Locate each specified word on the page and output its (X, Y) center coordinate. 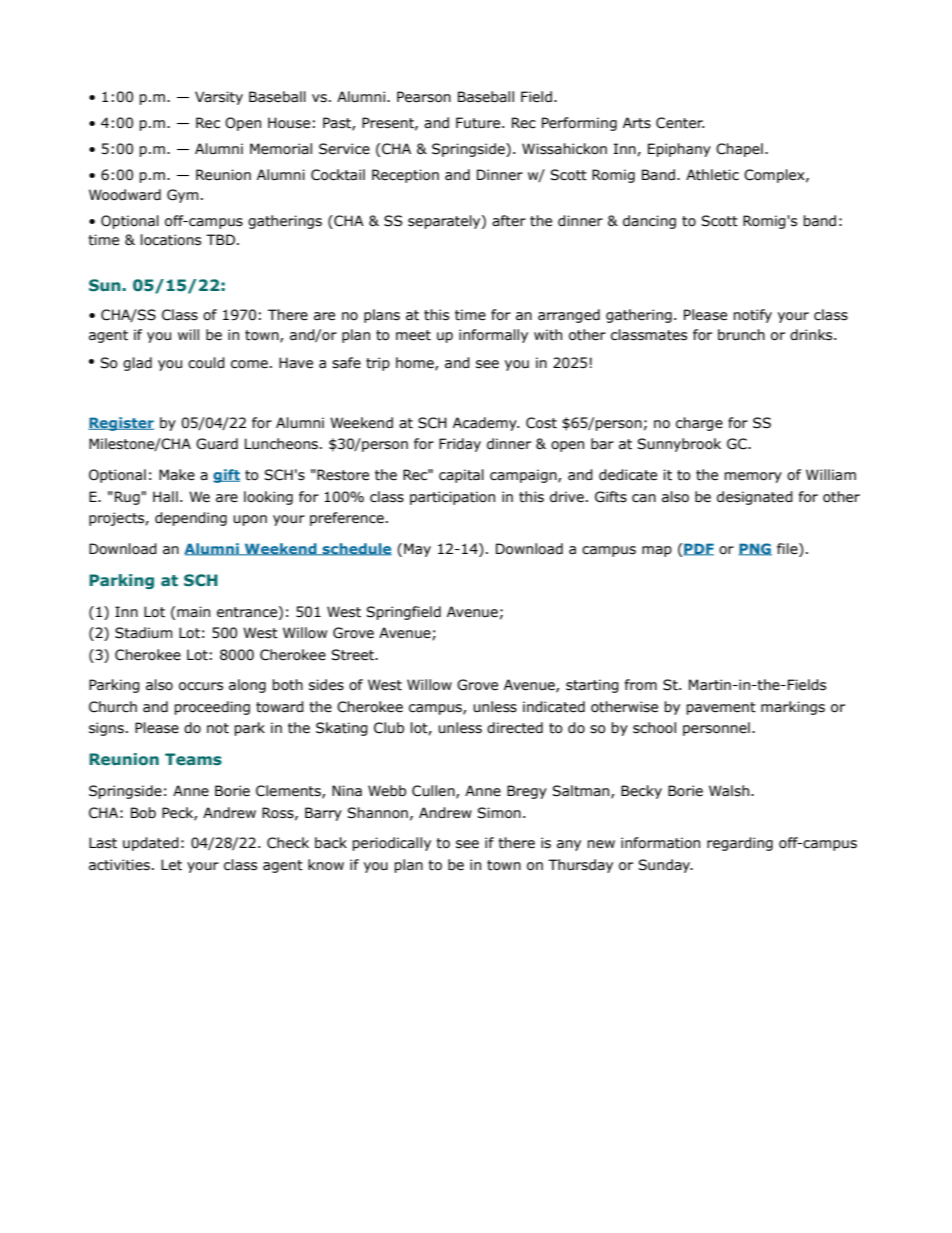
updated (151, 844)
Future (478, 123)
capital (461, 476)
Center (680, 123)
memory (753, 477)
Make (177, 475)
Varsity (219, 98)
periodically (391, 844)
